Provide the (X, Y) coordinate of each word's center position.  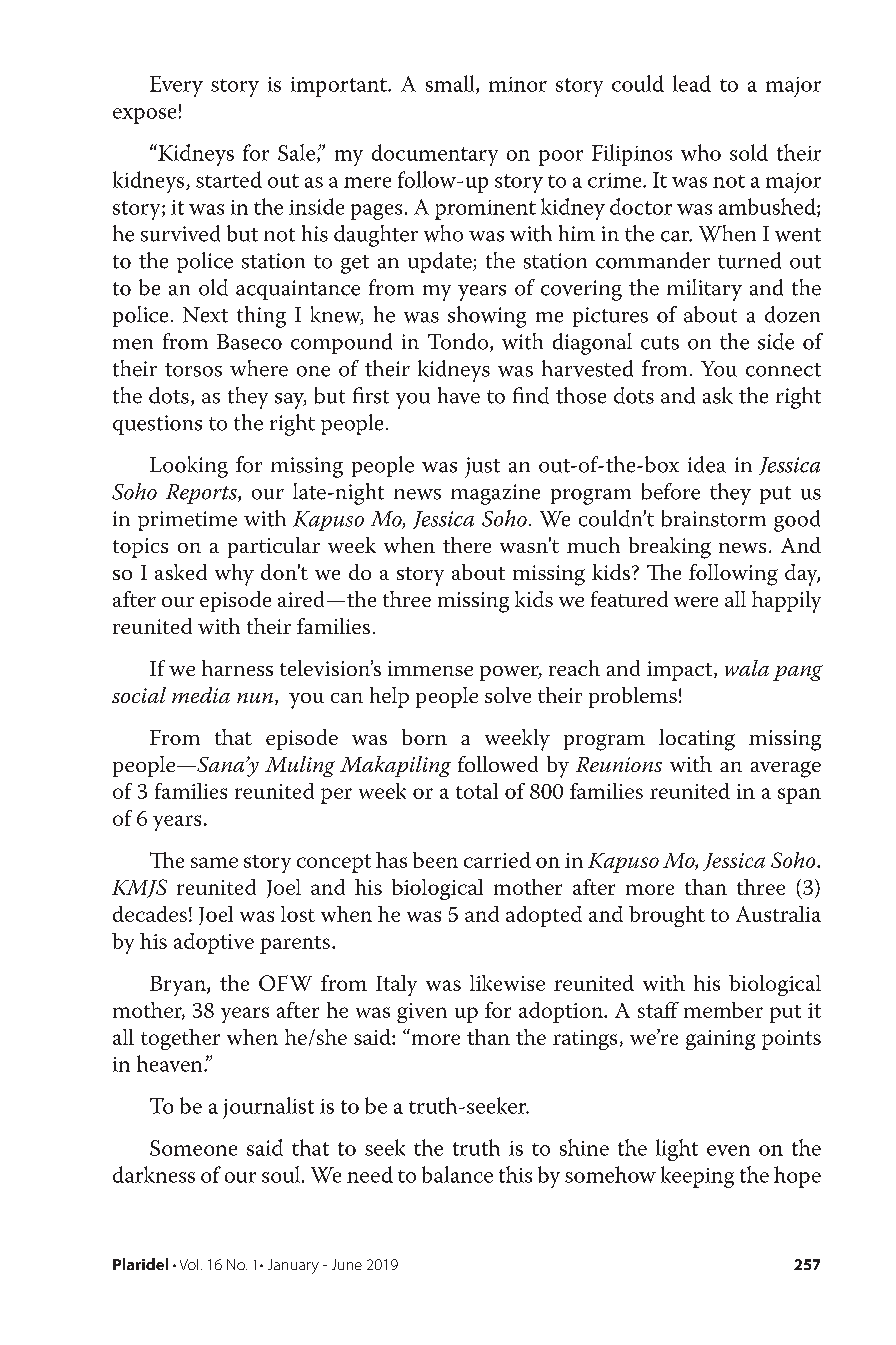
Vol (189, 1264)
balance (457, 1174)
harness (237, 668)
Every (176, 86)
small (451, 84)
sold (749, 152)
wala (747, 668)
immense (430, 668)
